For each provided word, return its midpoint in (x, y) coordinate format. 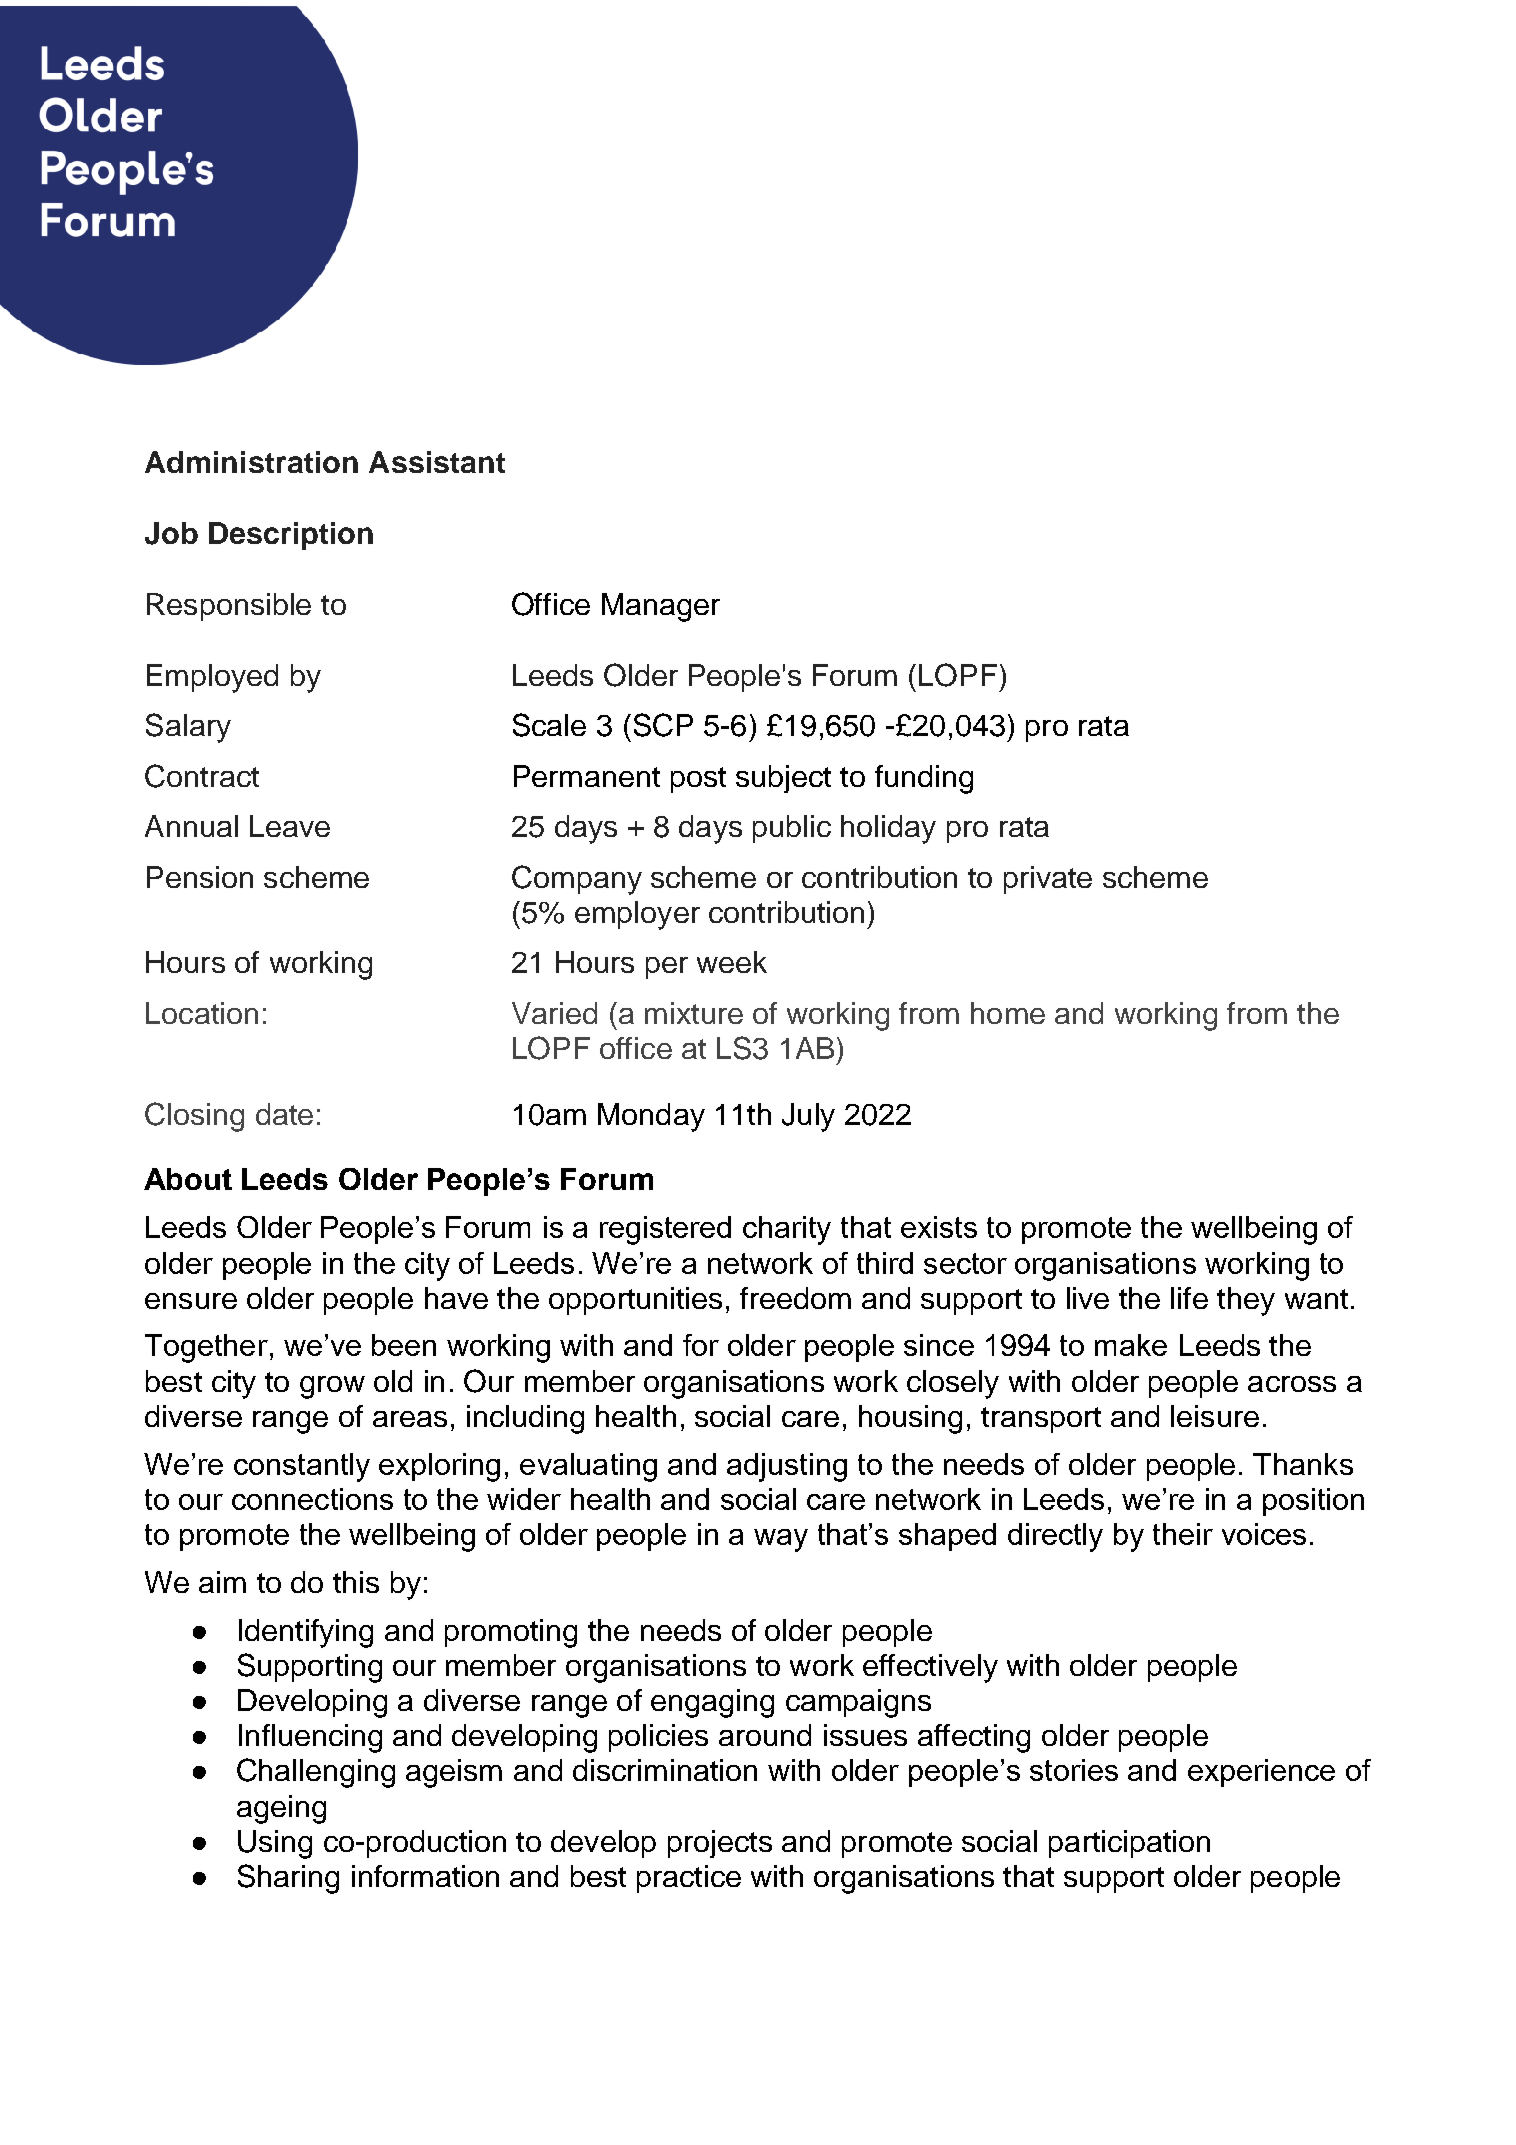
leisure (1215, 1416)
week (732, 962)
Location (202, 1013)
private (1048, 880)
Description (291, 536)
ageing (281, 1809)
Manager (661, 607)
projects (720, 1844)
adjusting (787, 1467)
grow (332, 1387)
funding (924, 779)
